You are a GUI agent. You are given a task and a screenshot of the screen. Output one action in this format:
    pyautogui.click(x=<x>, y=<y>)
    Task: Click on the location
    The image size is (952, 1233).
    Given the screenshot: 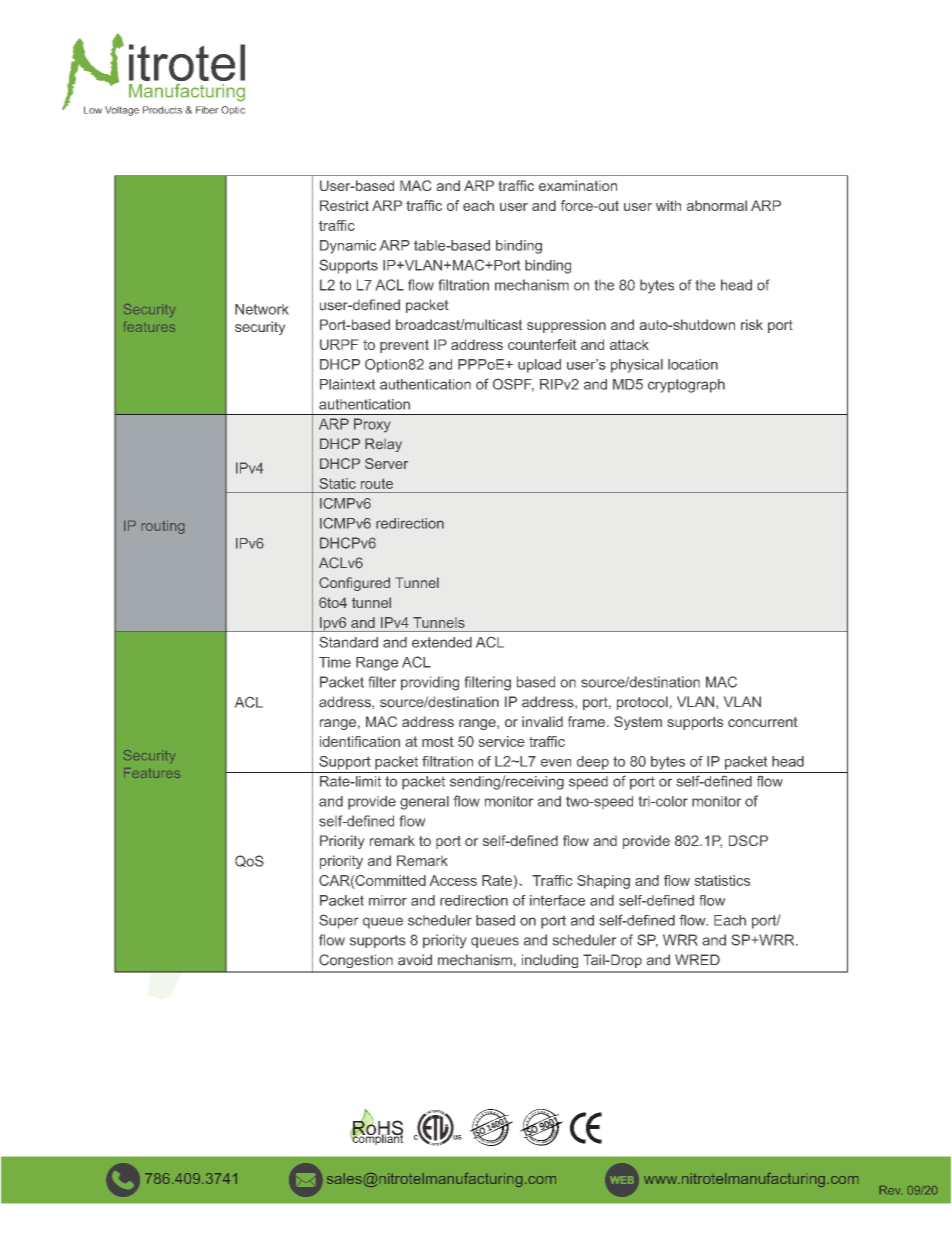 What is the action you would take?
    pyautogui.click(x=693, y=364)
